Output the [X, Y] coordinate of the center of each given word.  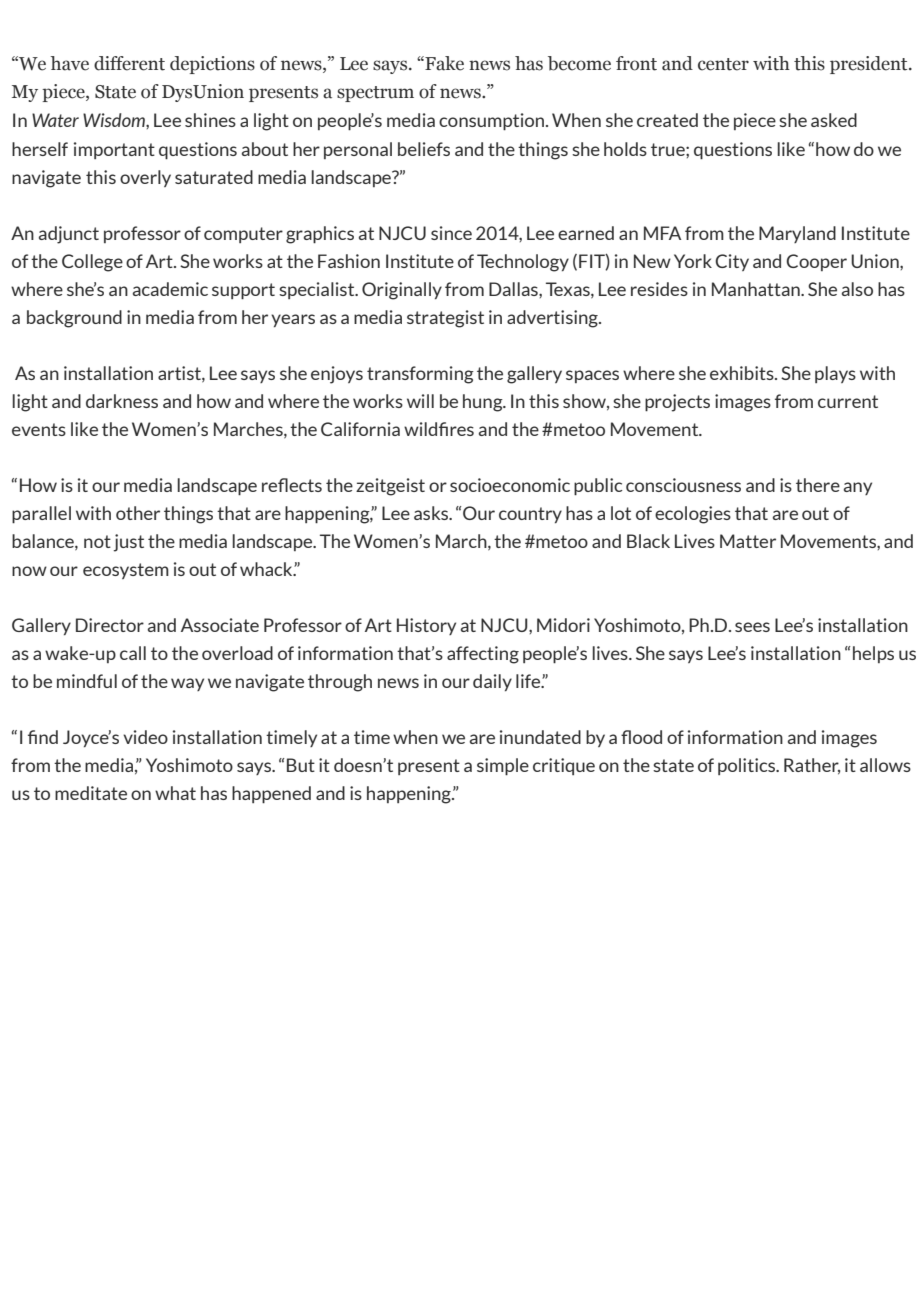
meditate [91, 793]
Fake [443, 63]
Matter [748, 541]
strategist [445, 319]
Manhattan [757, 289]
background [74, 319]
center [723, 64]
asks [432, 513]
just [128, 543]
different [129, 63]
